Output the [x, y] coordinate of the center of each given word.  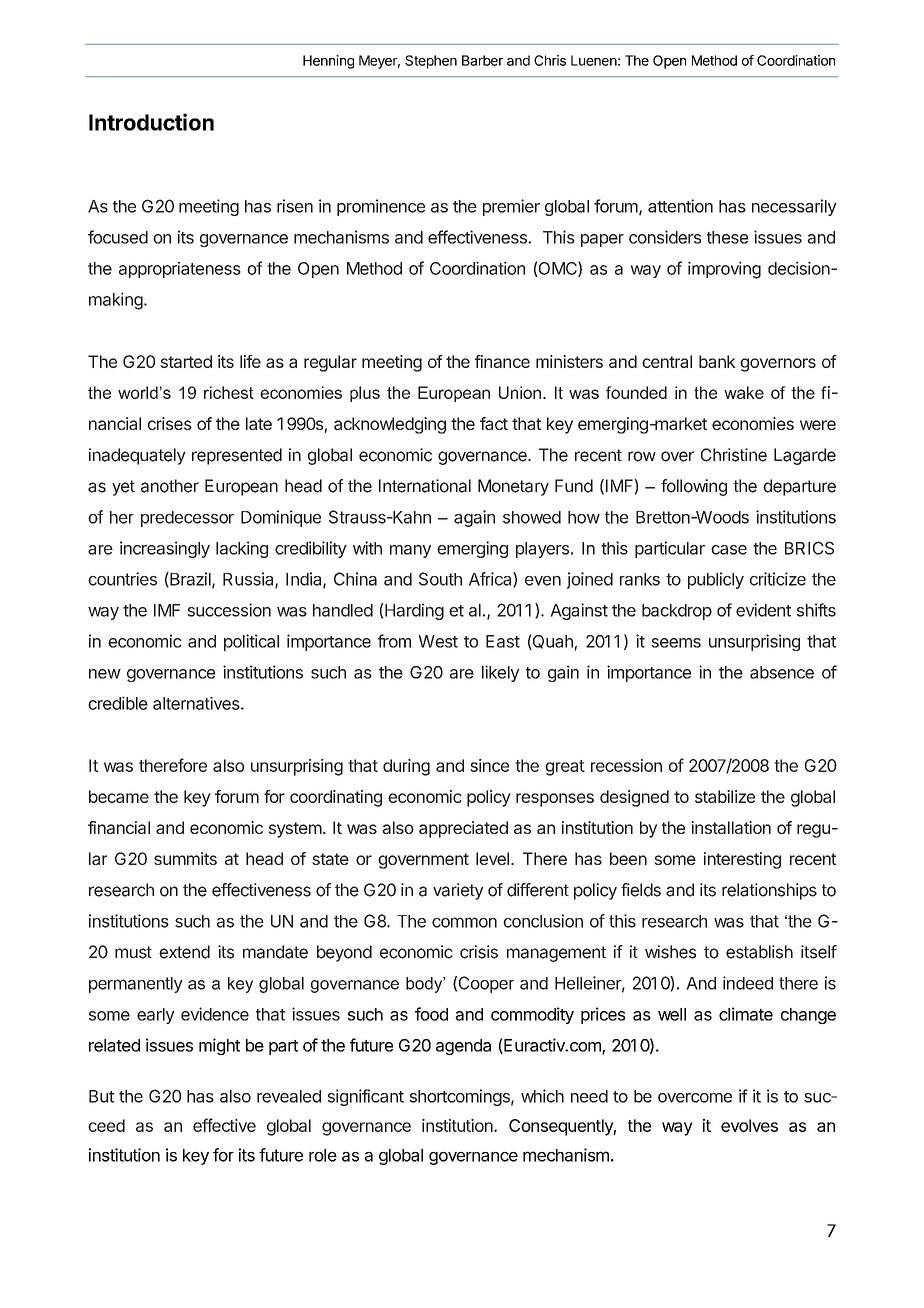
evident [763, 610]
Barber [482, 60]
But [101, 1096]
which [542, 1096]
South [440, 579]
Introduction [151, 122]
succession [229, 610]
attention [680, 206]
